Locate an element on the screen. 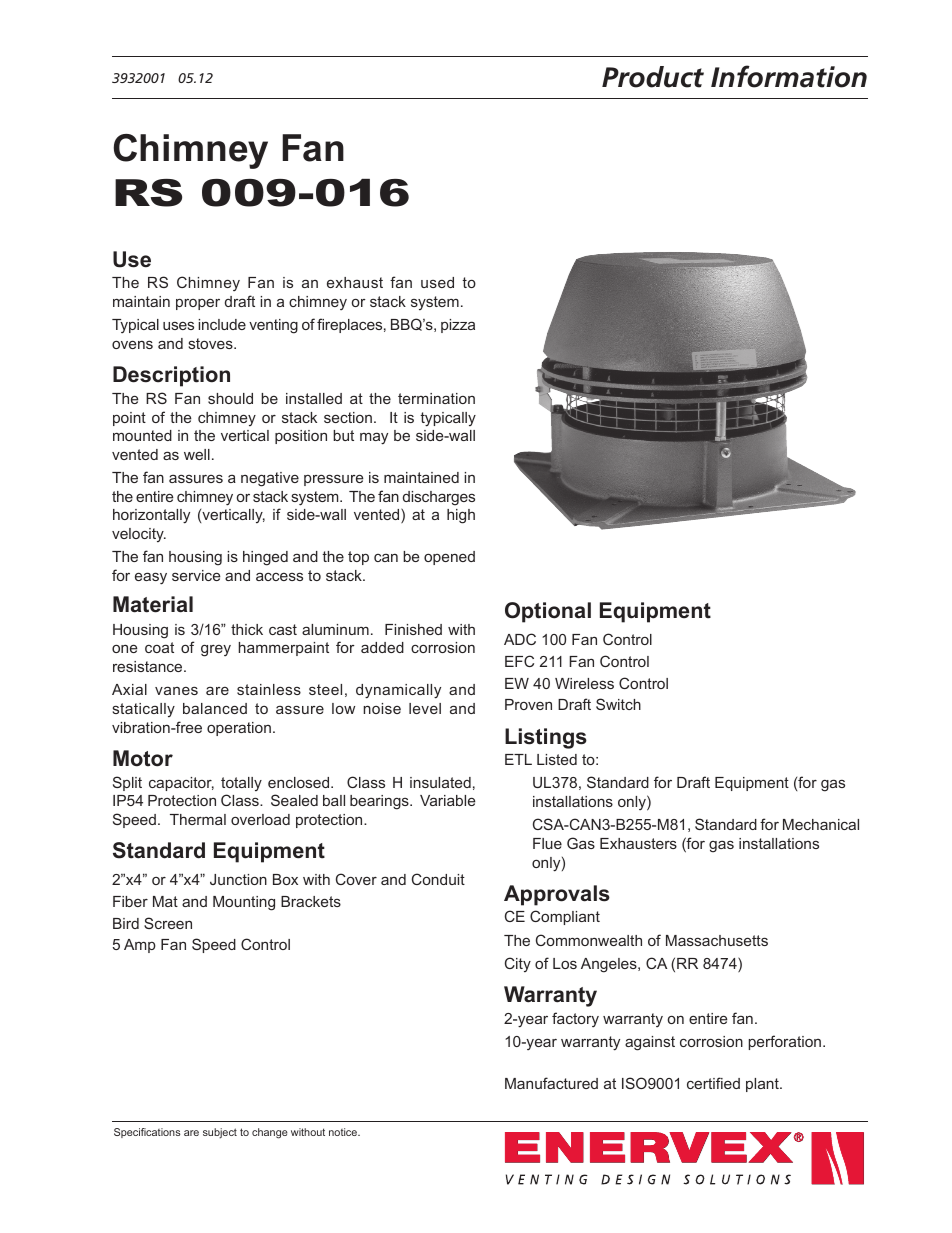  level is located at coordinates (425, 708).
